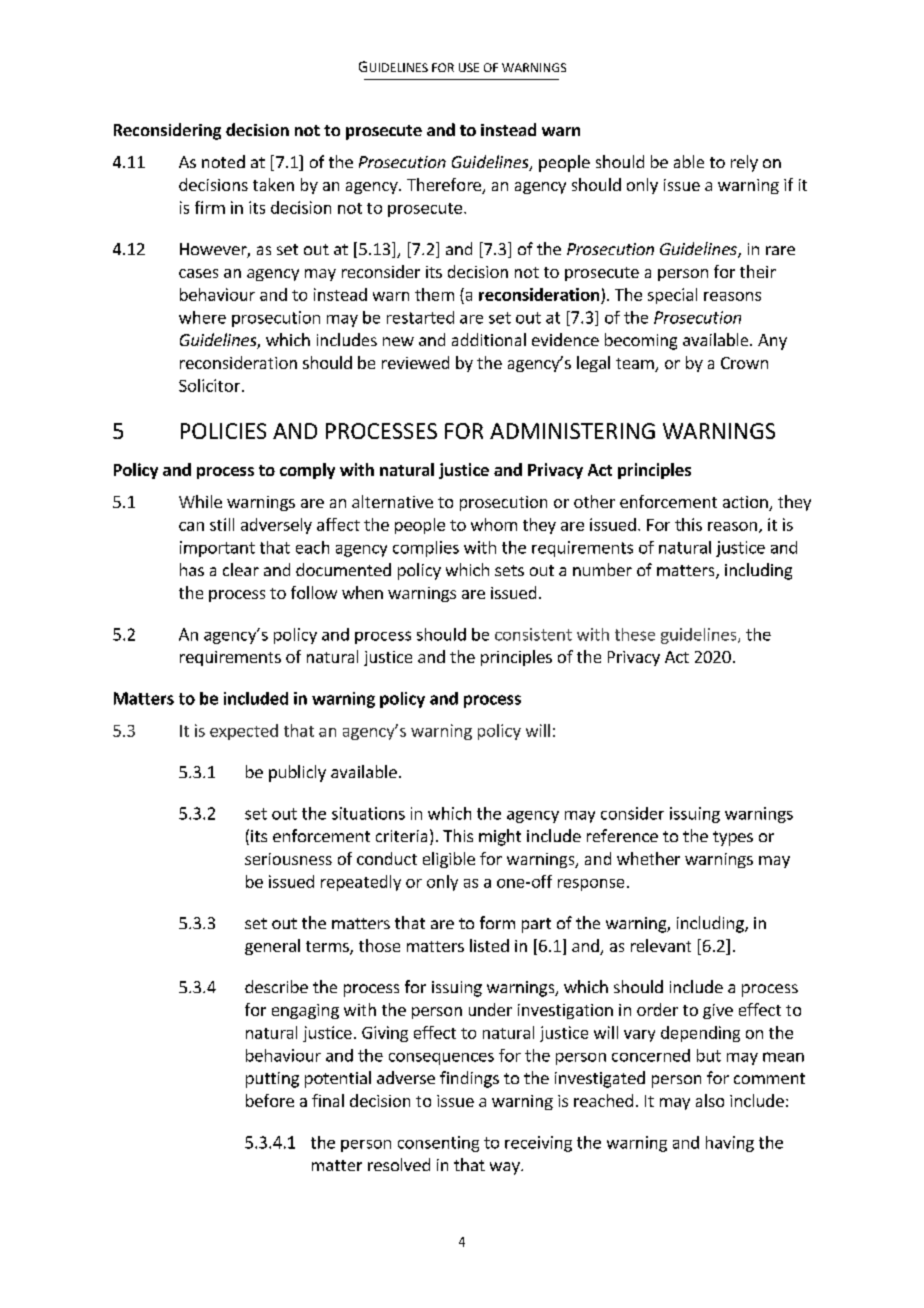  What do you see at coordinates (270, 1100) in the screenshot?
I see `before` at bounding box center [270, 1100].
